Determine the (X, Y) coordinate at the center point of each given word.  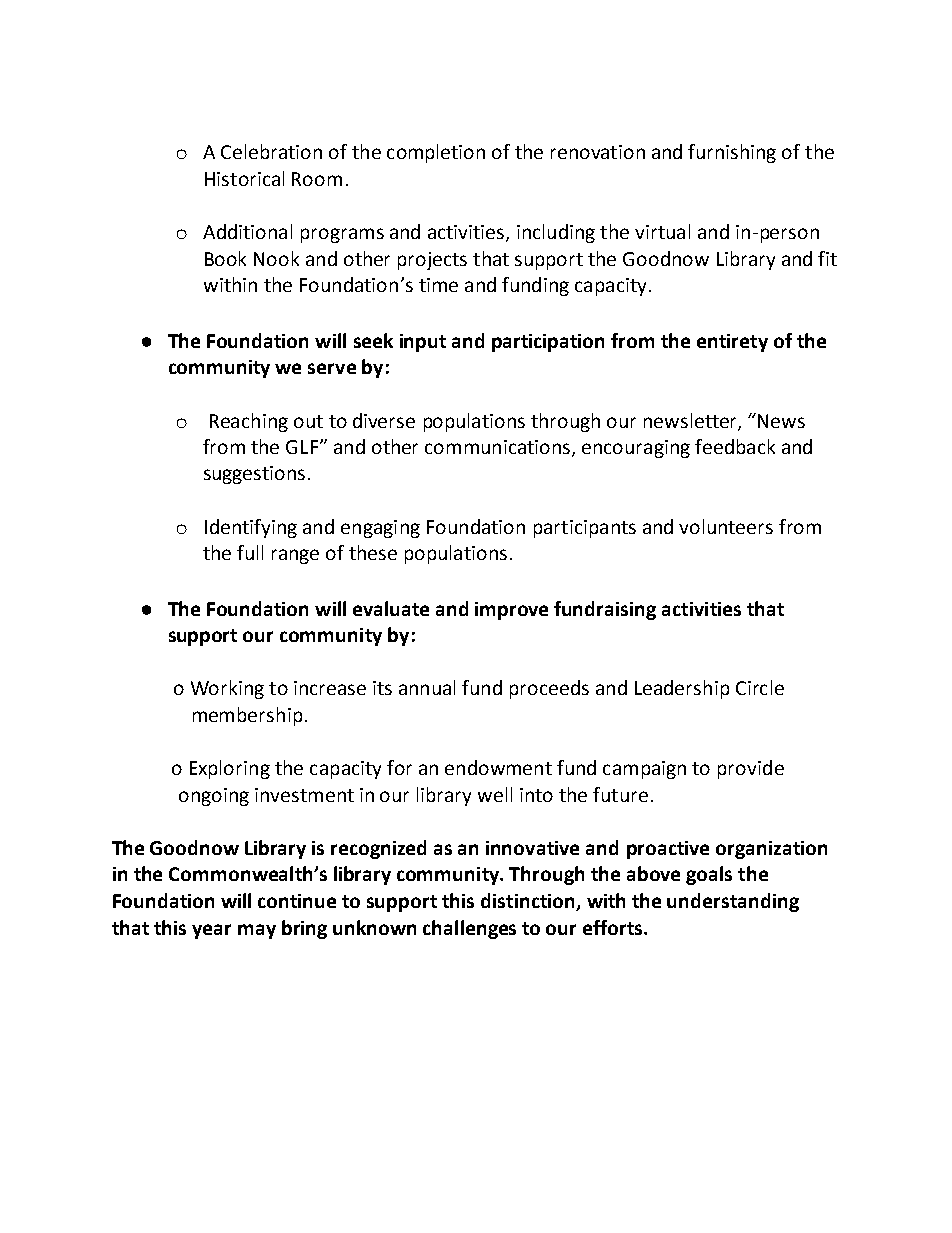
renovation (598, 152)
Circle (760, 687)
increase (330, 688)
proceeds (549, 689)
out (308, 421)
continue (297, 901)
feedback (735, 446)
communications (499, 448)
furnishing (732, 153)
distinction (529, 902)
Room (317, 179)
